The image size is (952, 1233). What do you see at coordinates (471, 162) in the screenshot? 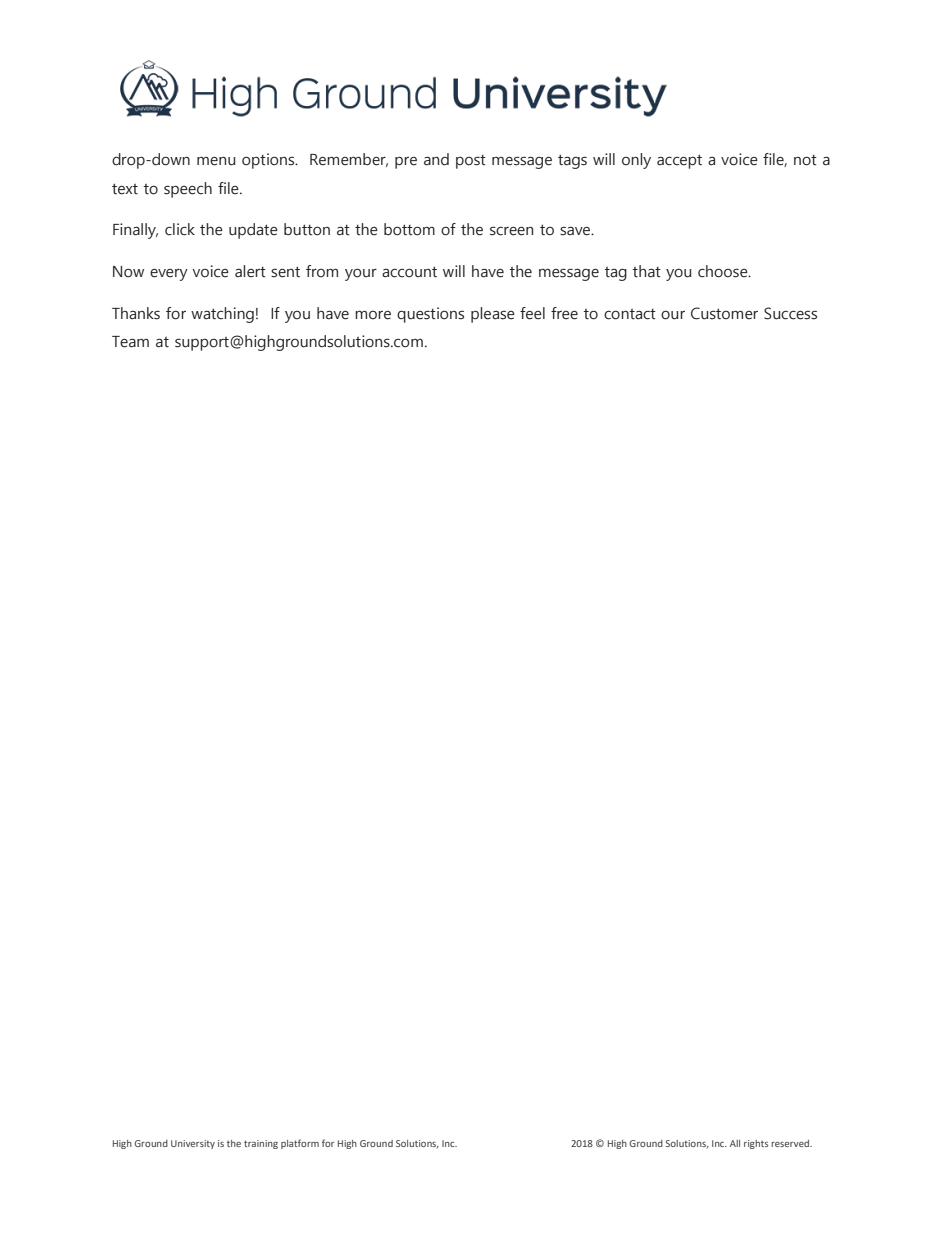
I see `post` at bounding box center [471, 162].
